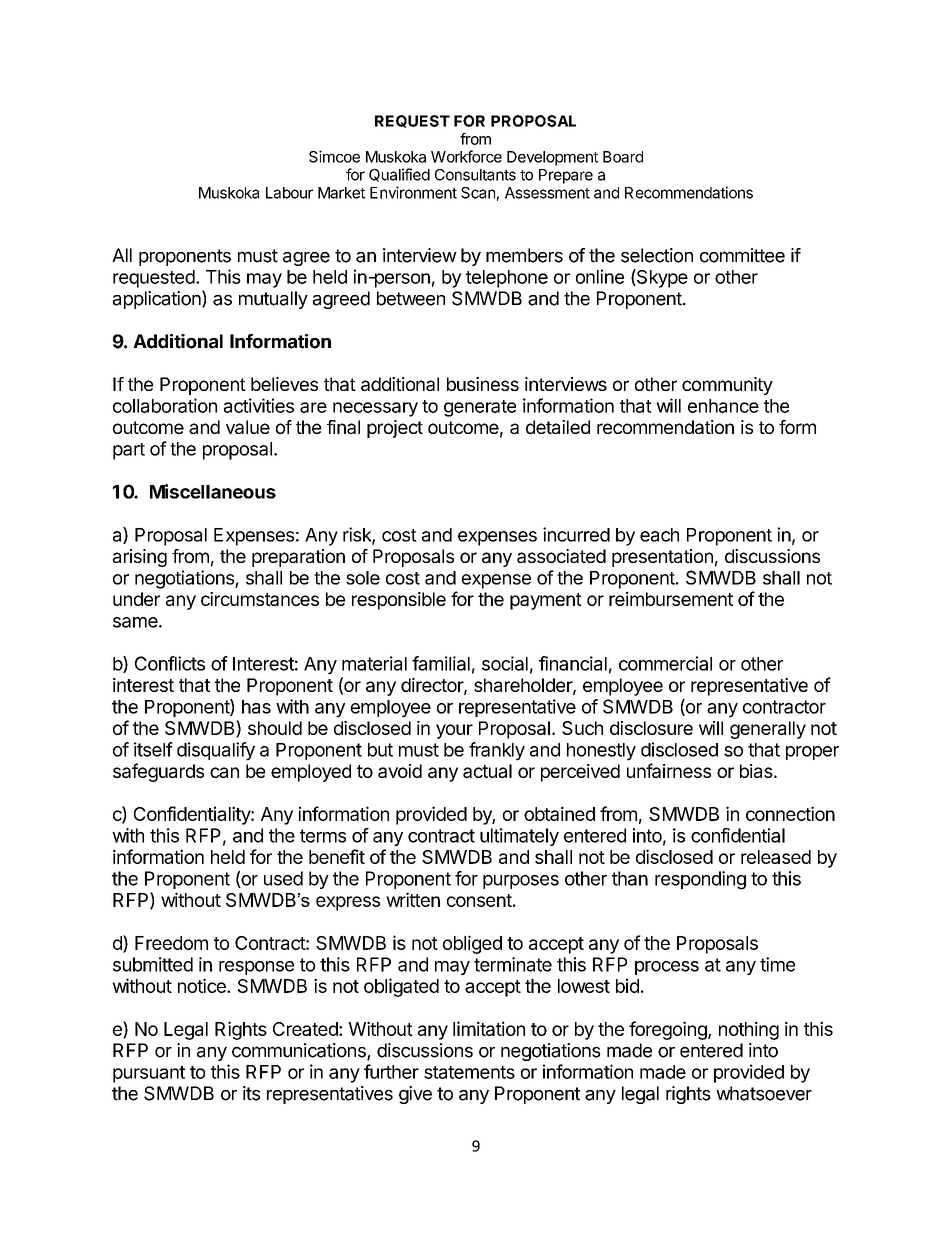 The width and height of the screenshot is (952, 1233). I want to click on circumstances, so click(260, 599).
